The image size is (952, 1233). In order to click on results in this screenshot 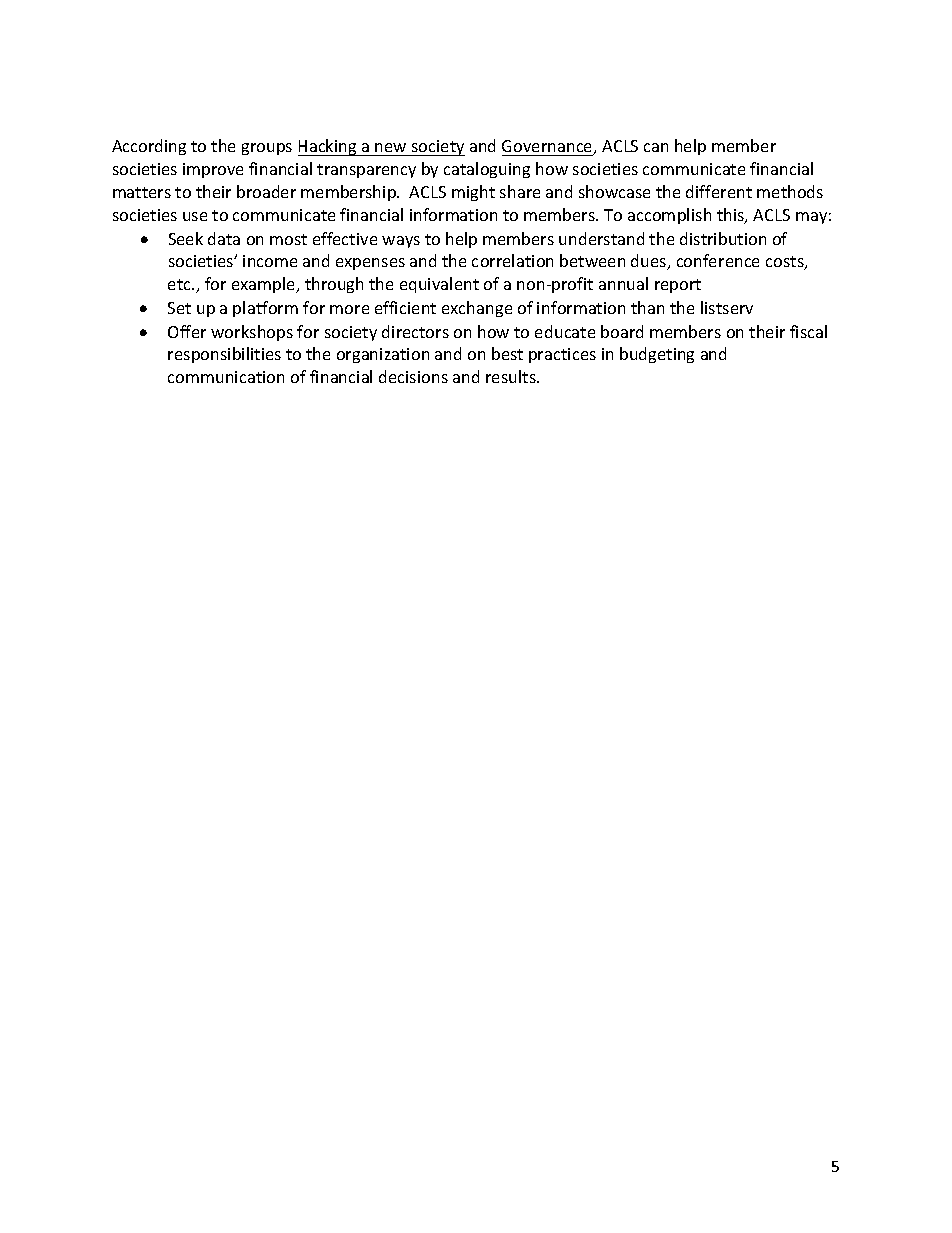, I will do `click(512, 376)`.
